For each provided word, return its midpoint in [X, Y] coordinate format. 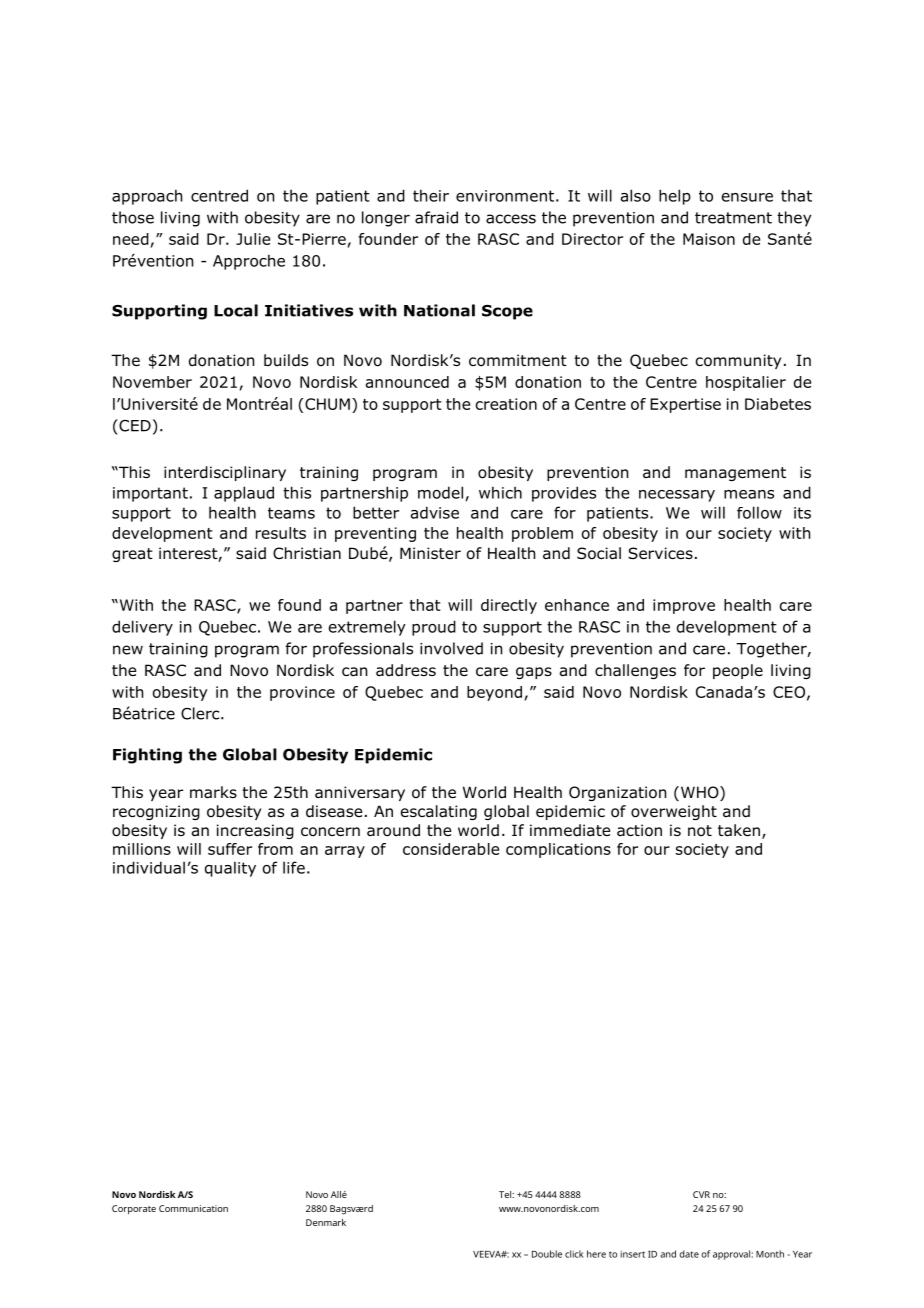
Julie [253, 239]
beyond [494, 693]
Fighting [147, 756]
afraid [436, 217]
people [738, 671]
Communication [193, 1208]
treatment [733, 218]
